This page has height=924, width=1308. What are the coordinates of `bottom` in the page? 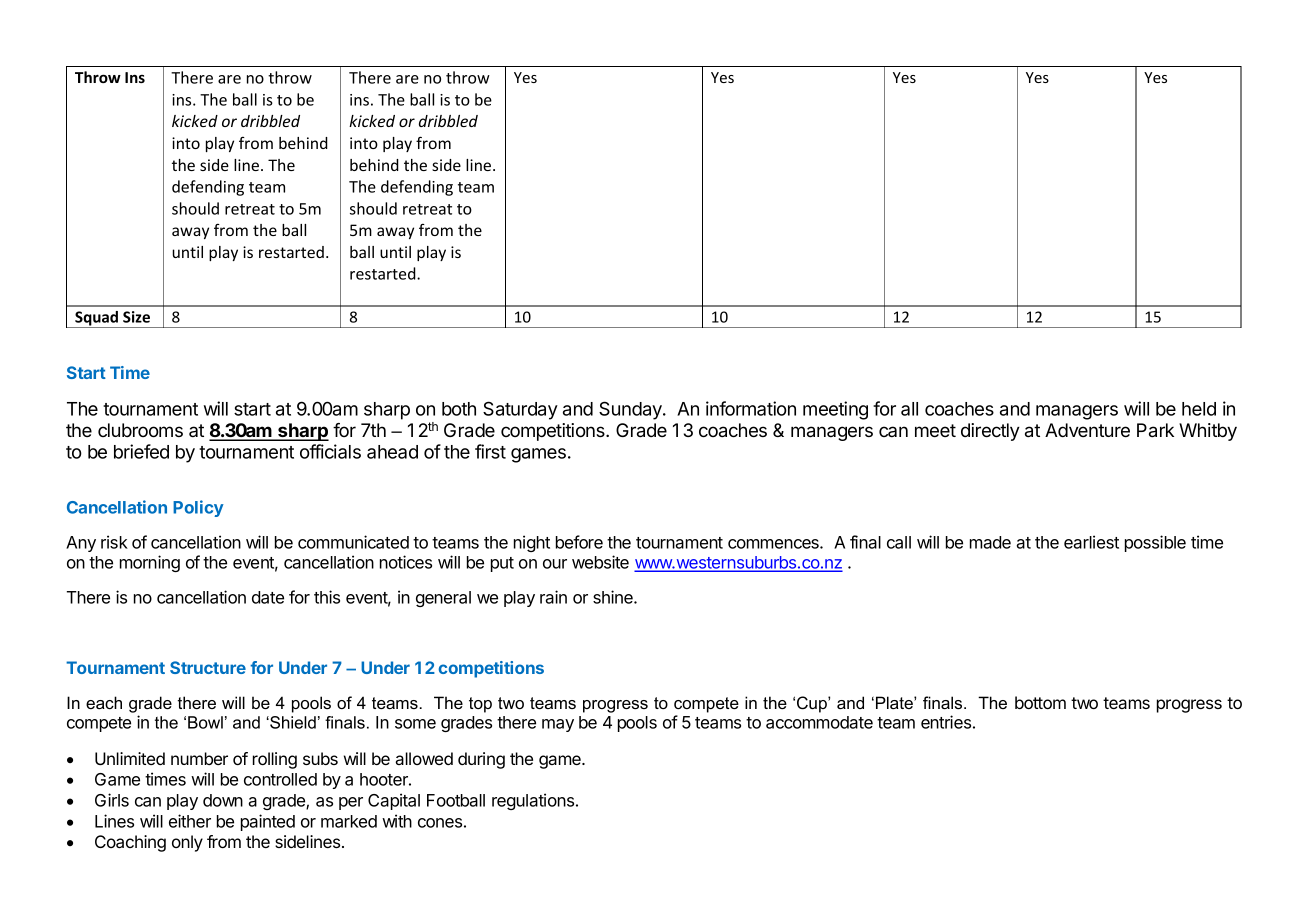 It's located at (1040, 702).
